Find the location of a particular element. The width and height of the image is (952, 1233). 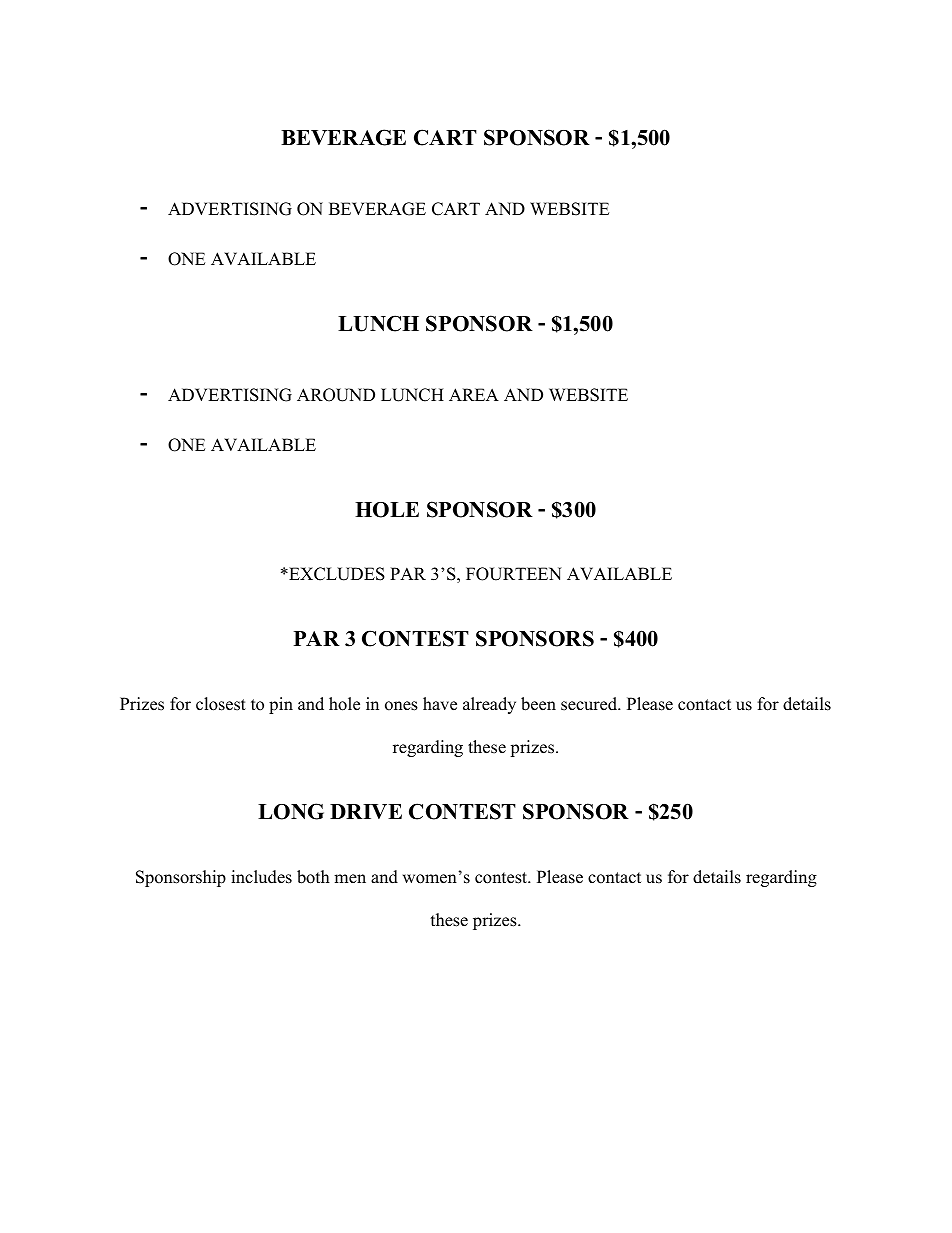

FOURTEEN is located at coordinates (514, 574).
